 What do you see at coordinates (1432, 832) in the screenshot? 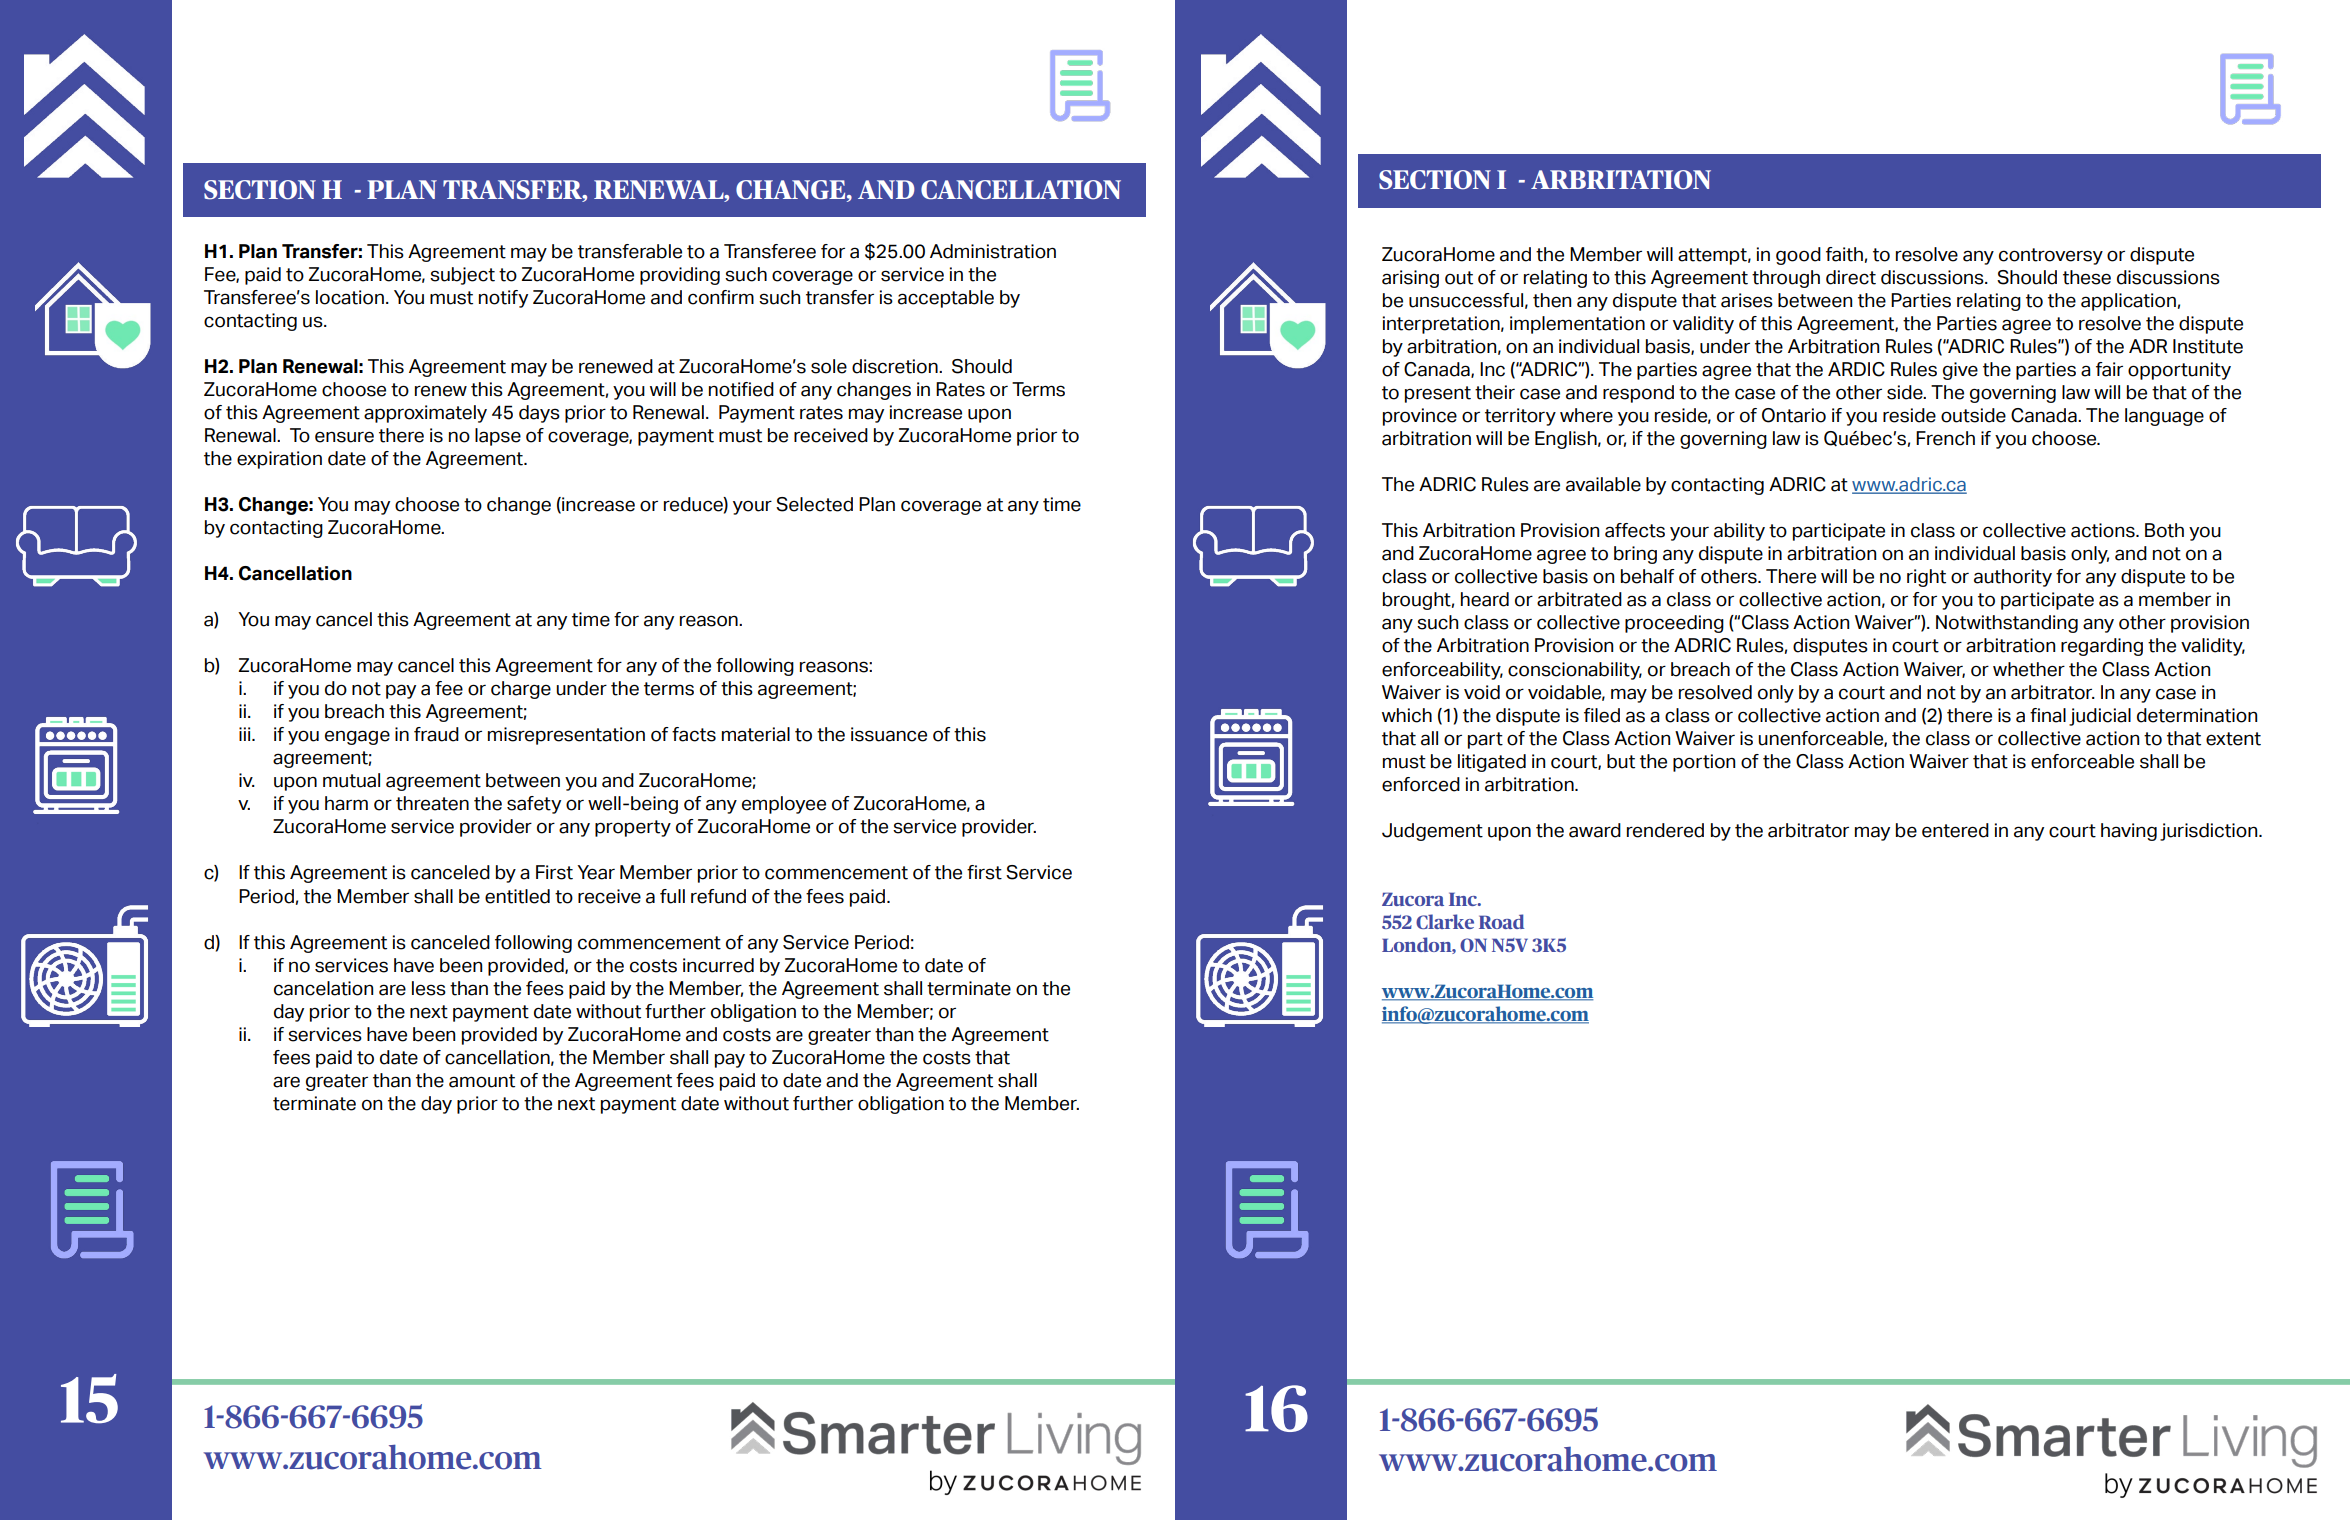
I see `Judgement` at bounding box center [1432, 832].
